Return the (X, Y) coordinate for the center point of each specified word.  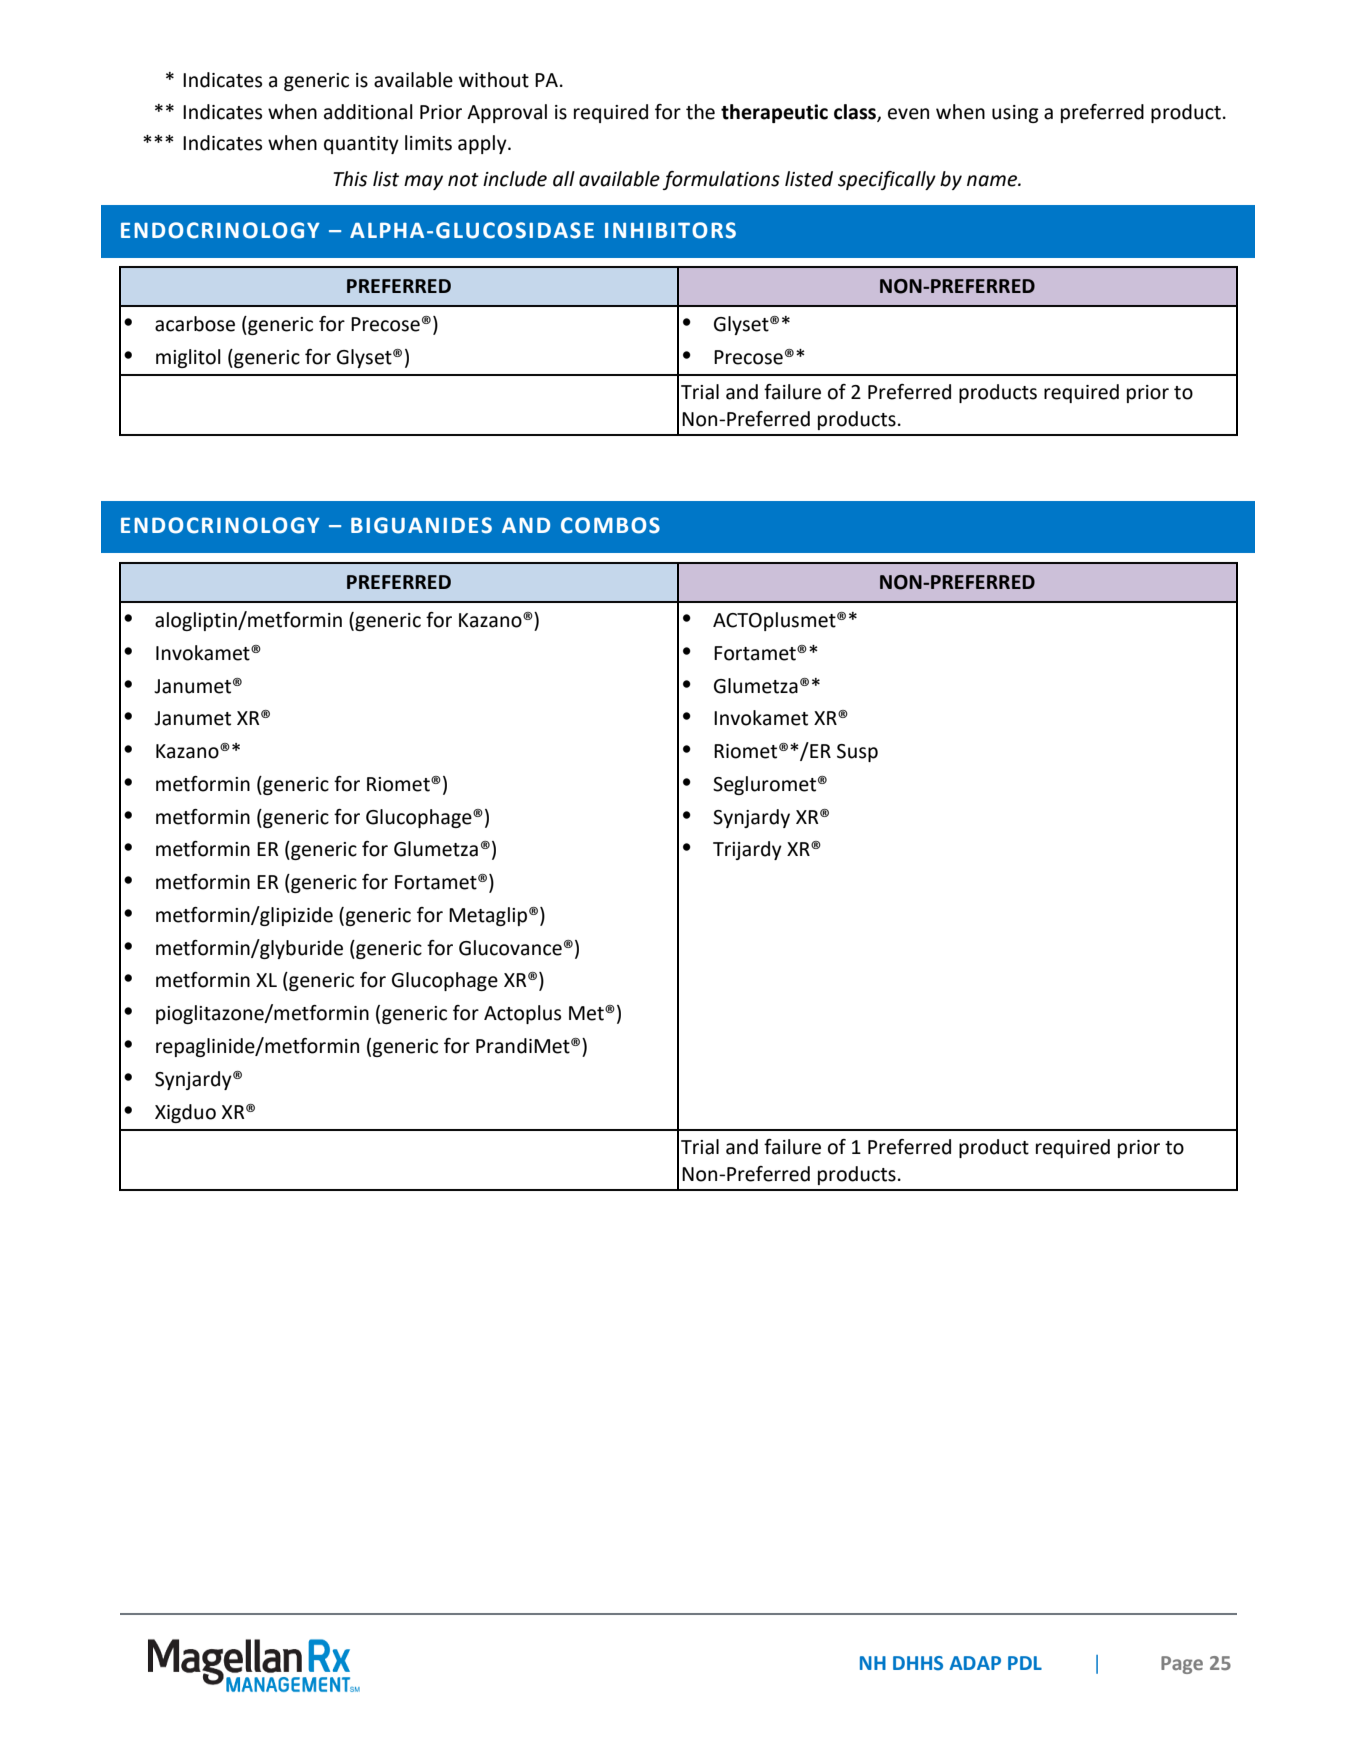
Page (1182, 1665)
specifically (887, 180)
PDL (1025, 1663)
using (1015, 114)
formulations (721, 180)
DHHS (918, 1663)
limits (428, 143)
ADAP (975, 1663)
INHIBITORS (670, 230)
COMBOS (610, 525)
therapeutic (774, 113)
